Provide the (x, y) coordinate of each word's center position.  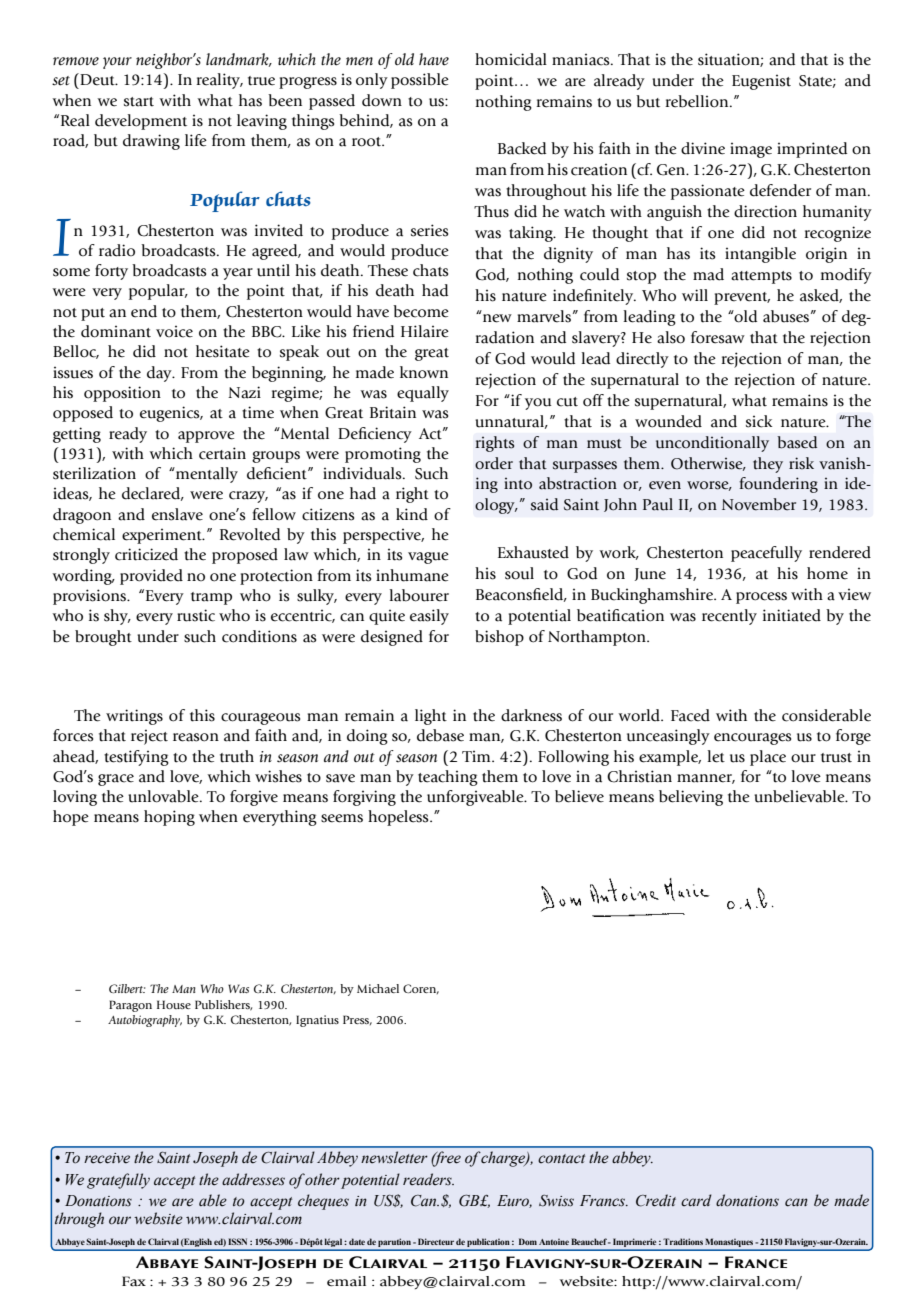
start (139, 102)
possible (420, 81)
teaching (448, 778)
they (768, 465)
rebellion (698, 101)
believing (691, 798)
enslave (177, 514)
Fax (134, 1281)
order (494, 463)
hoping (169, 818)
